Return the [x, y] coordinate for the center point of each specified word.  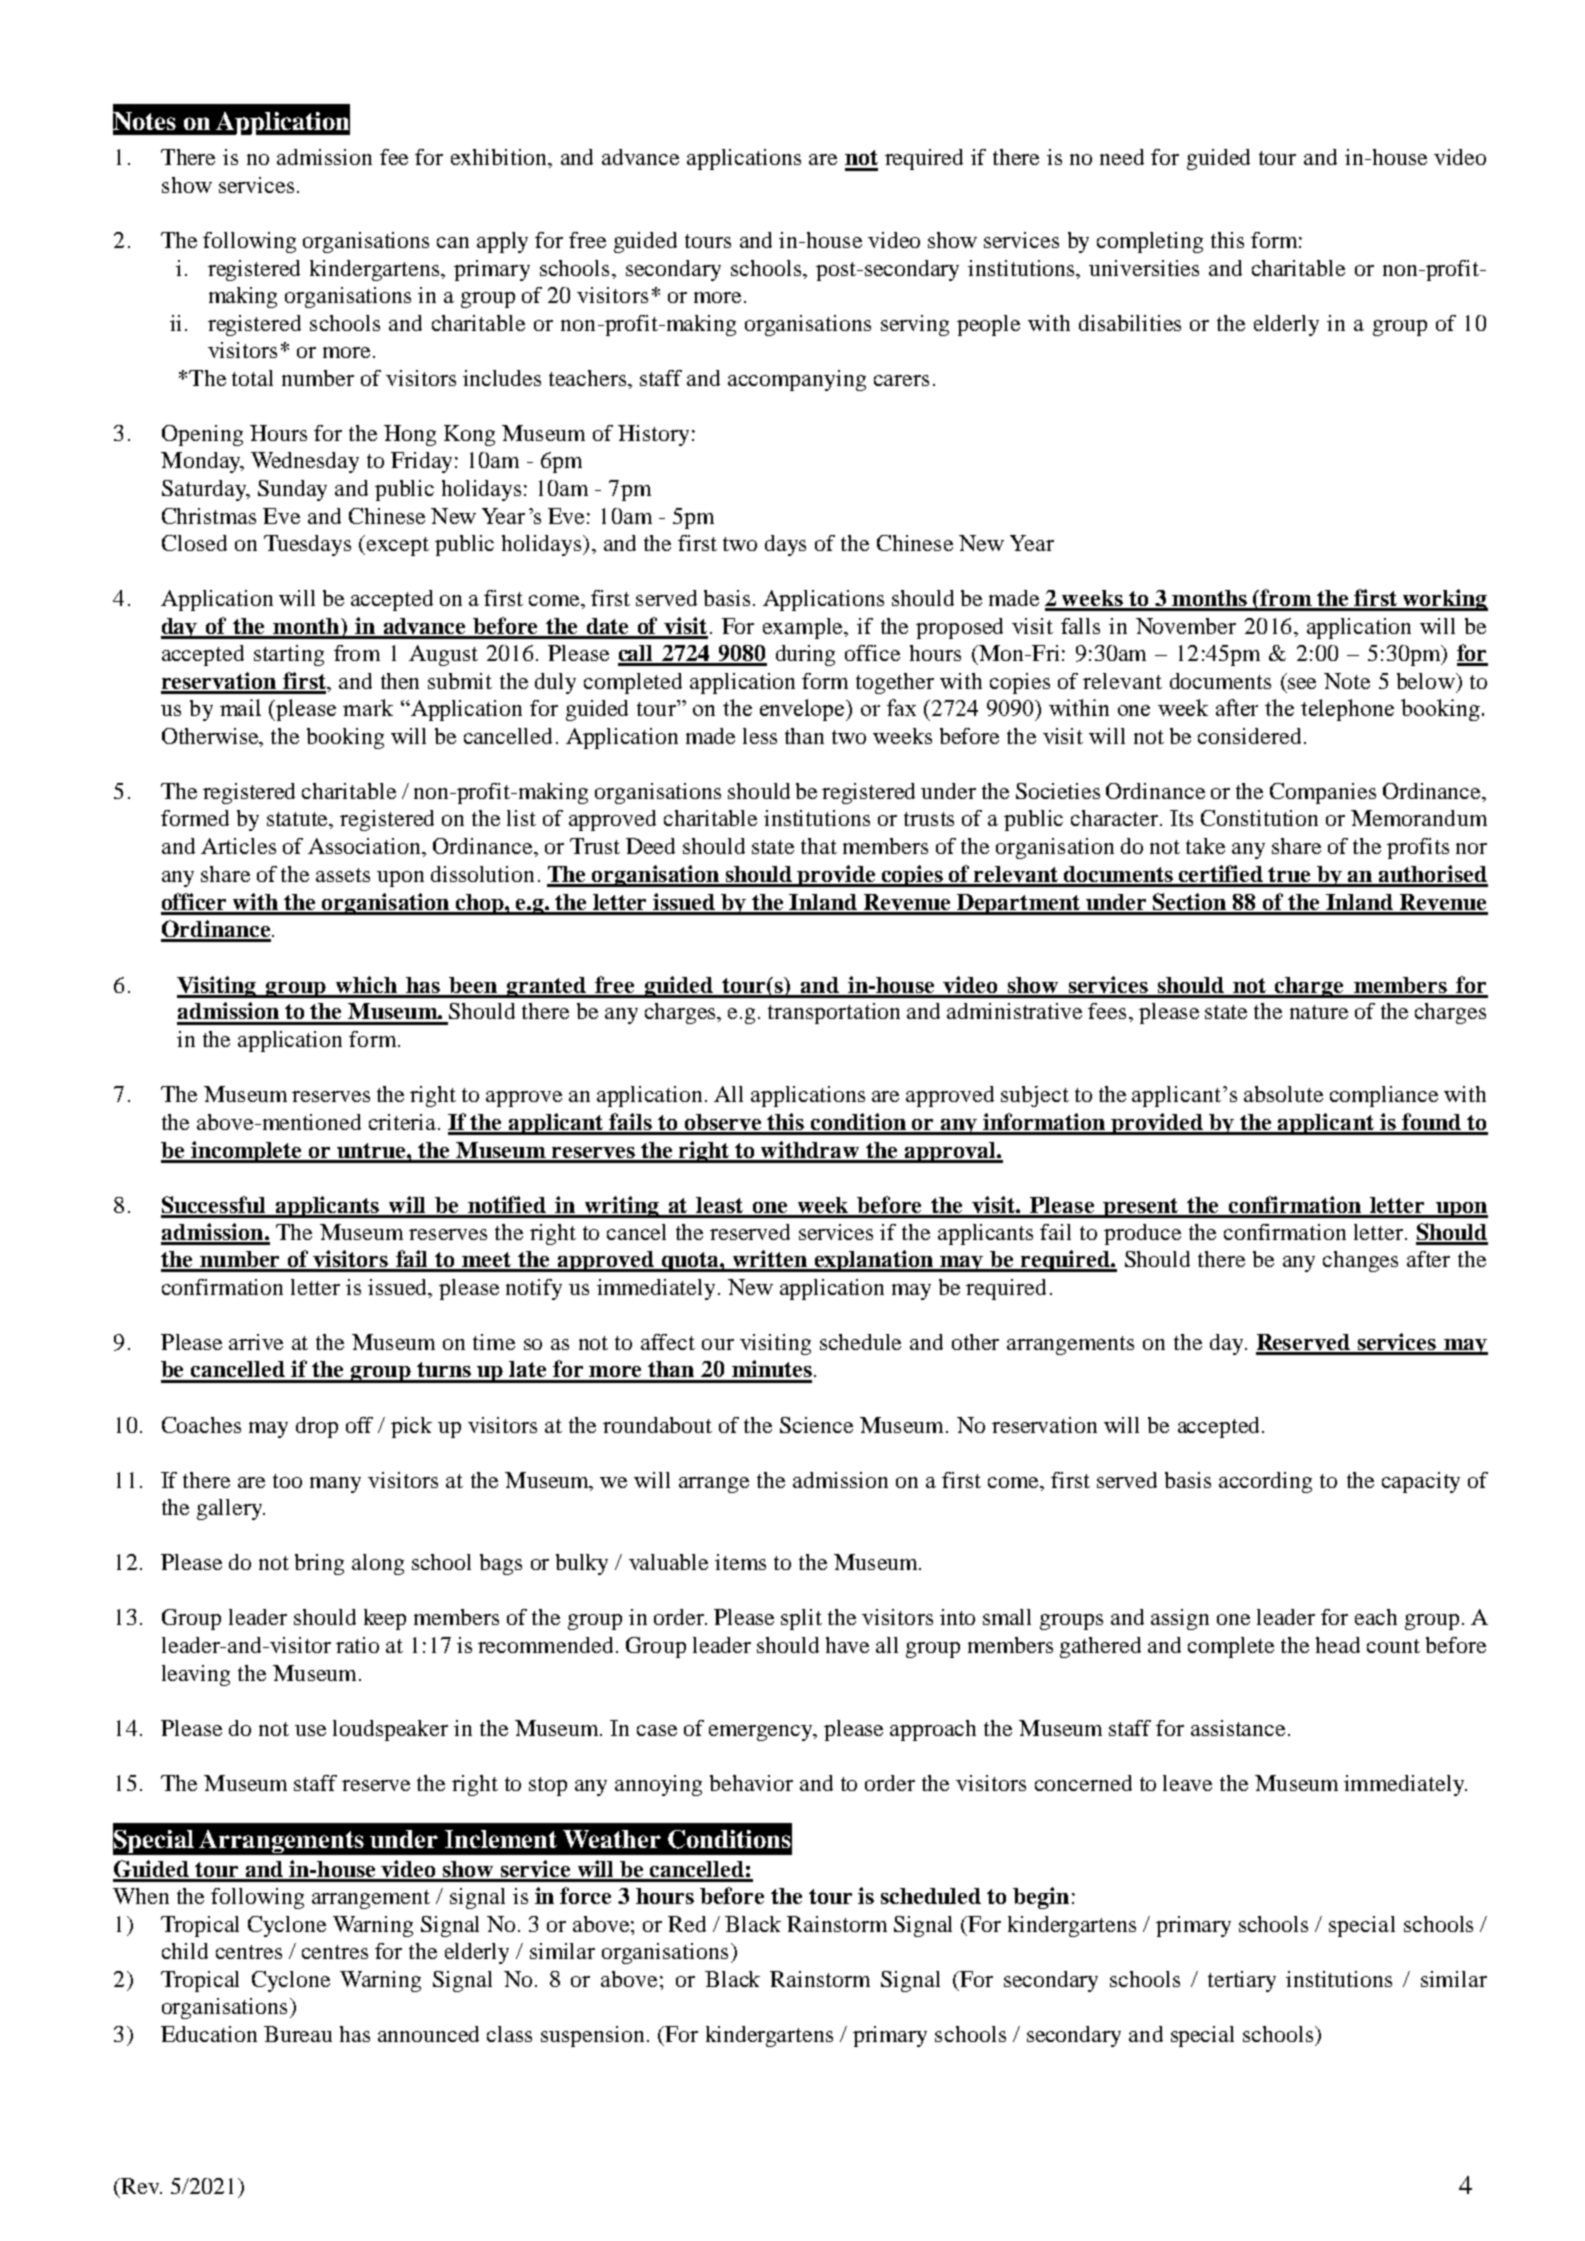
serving [915, 325]
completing [1150, 242]
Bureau [298, 2034]
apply [502, 242]
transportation [834, 1013]
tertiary [1242, 1981]
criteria [404, 1122]
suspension [592, 2036]
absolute [1283, 1094]
